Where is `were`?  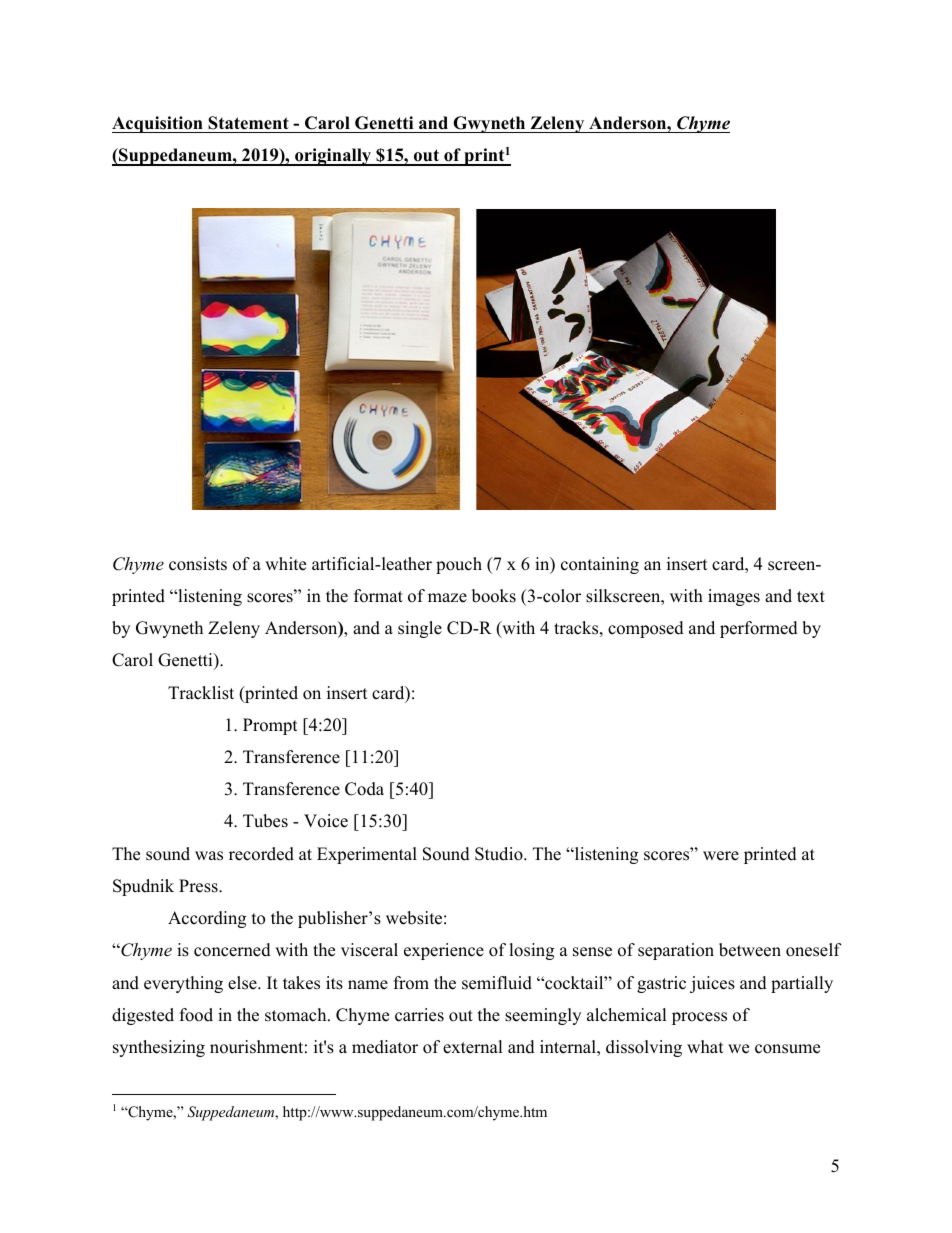
were is located at coordinates (721, 856).
